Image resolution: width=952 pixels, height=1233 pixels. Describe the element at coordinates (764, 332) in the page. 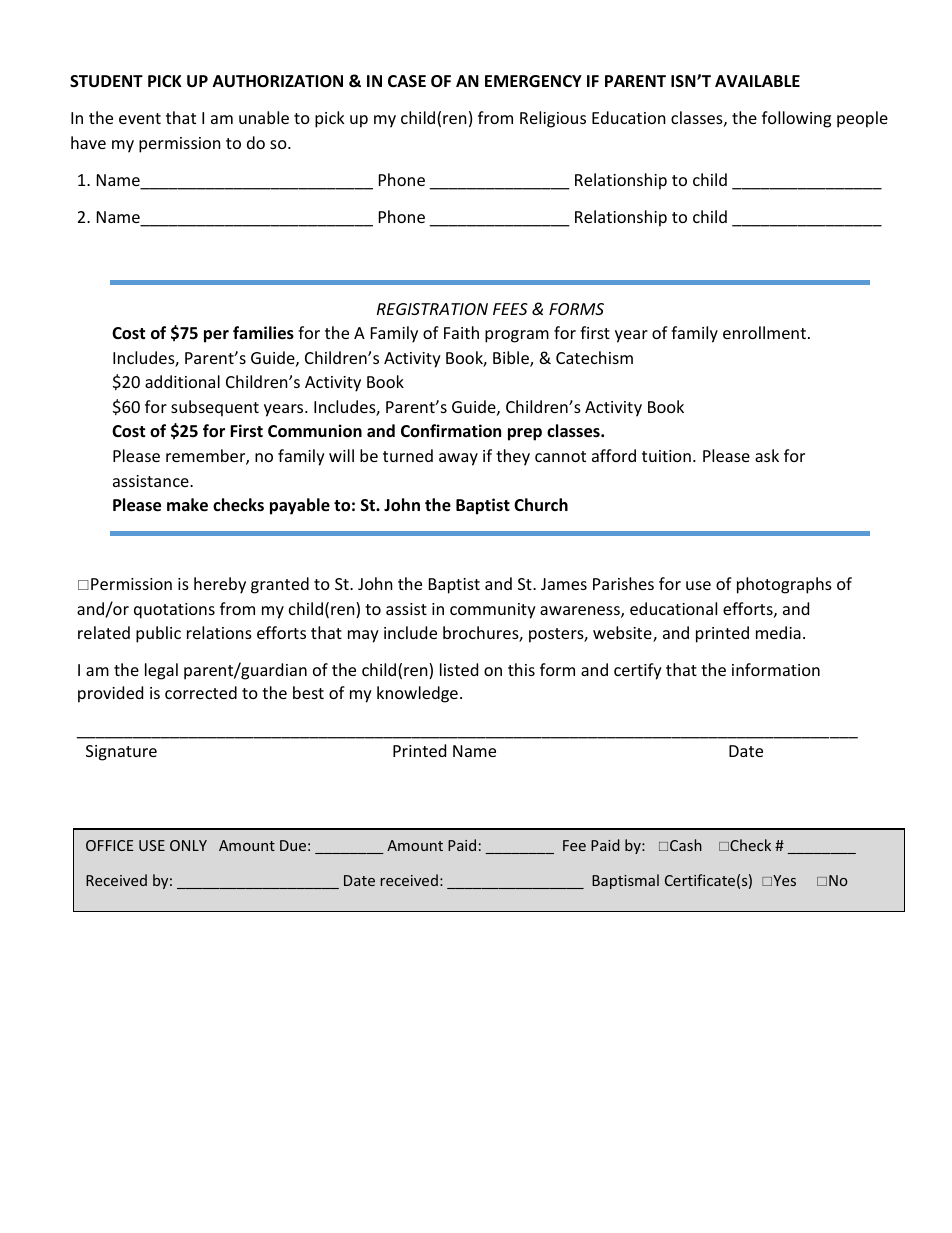

I see `enrollment` at that location.
